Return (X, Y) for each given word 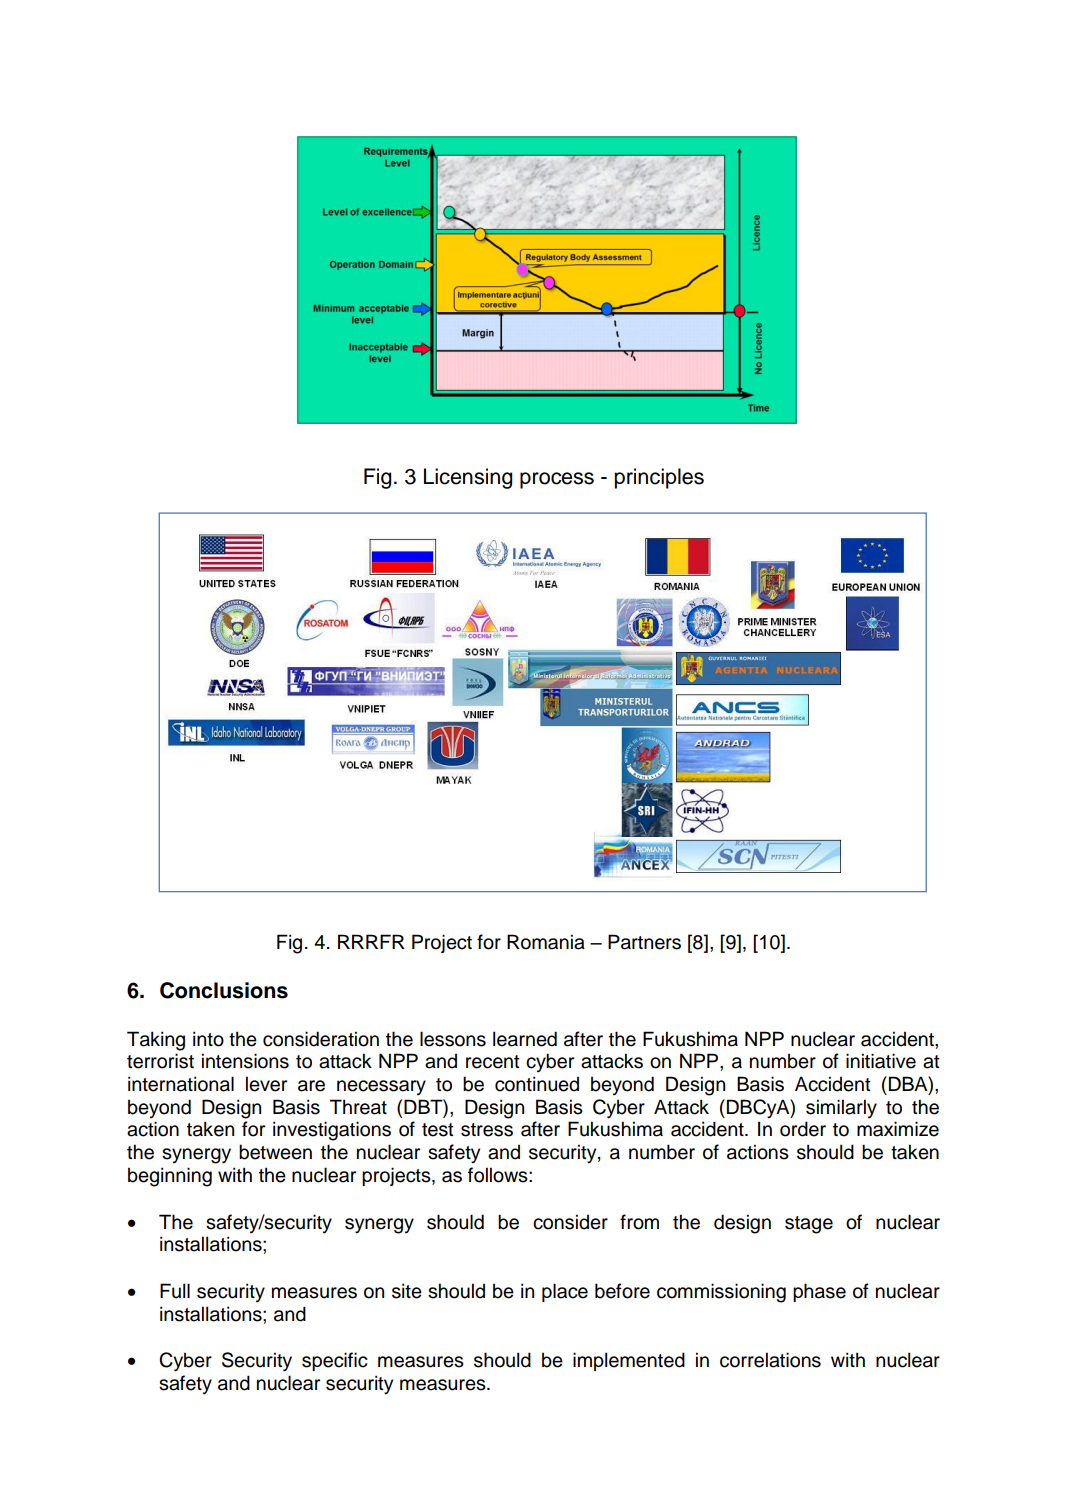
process (557, 480)
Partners (644, 942)
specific (335, 1361)
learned (525, 1039)
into (208, 1039)
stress (487, 1130)
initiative (881, 1061)
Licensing (468, 478)
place (565, 1292)
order (803, 1129)
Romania (546, 942)
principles (659, 478)
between (275, 1152)
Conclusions (224, 990)
